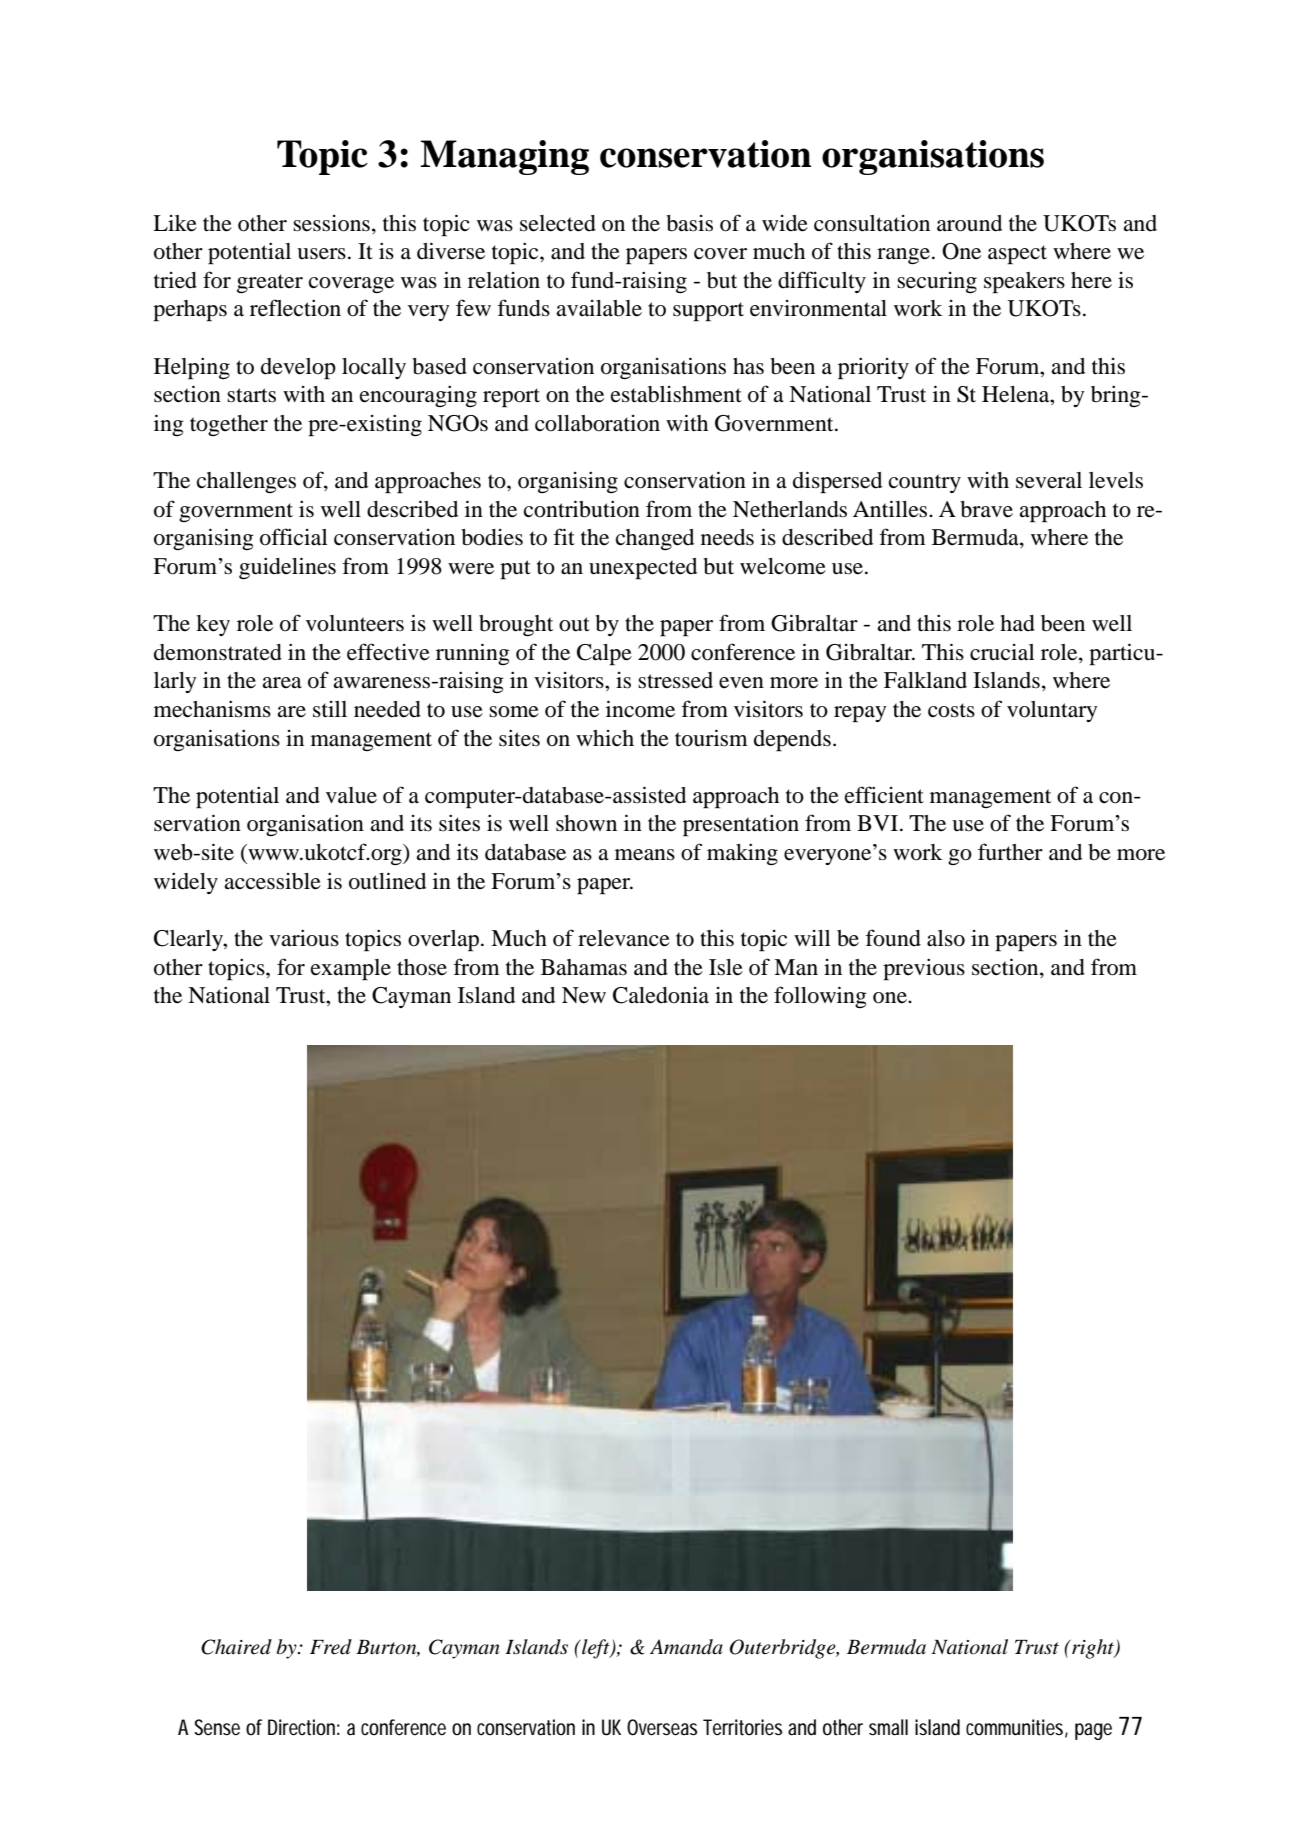 Image resolution: width=1290 pixels, height=1825 pixels. Describe the element at coordinates (662, 1727) in the screenshot. I see `Overseas` at that location.
